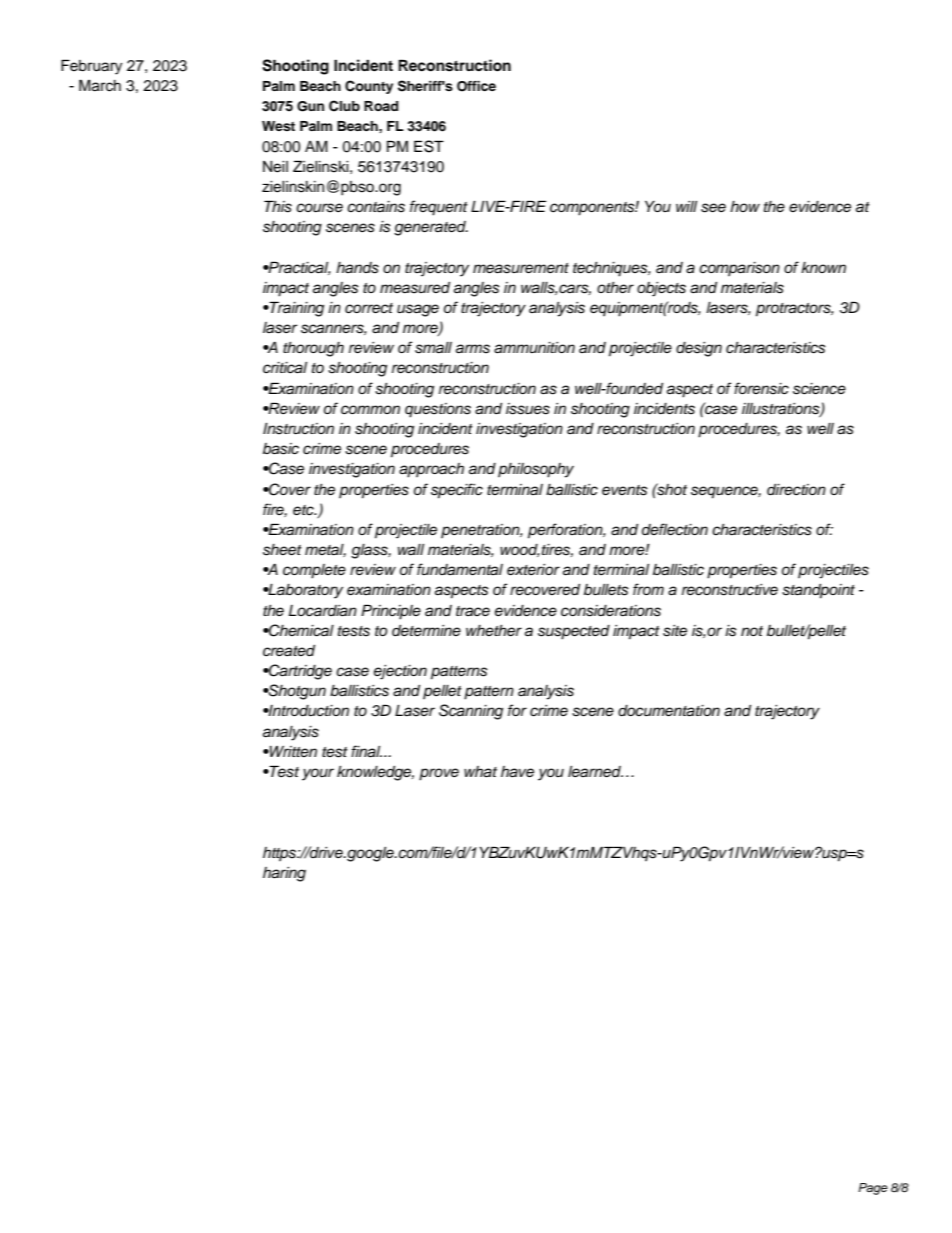 This page has width=952, height=1233. Describe the element at coordinates (480, 772) in the page. I see `what` at that location.
